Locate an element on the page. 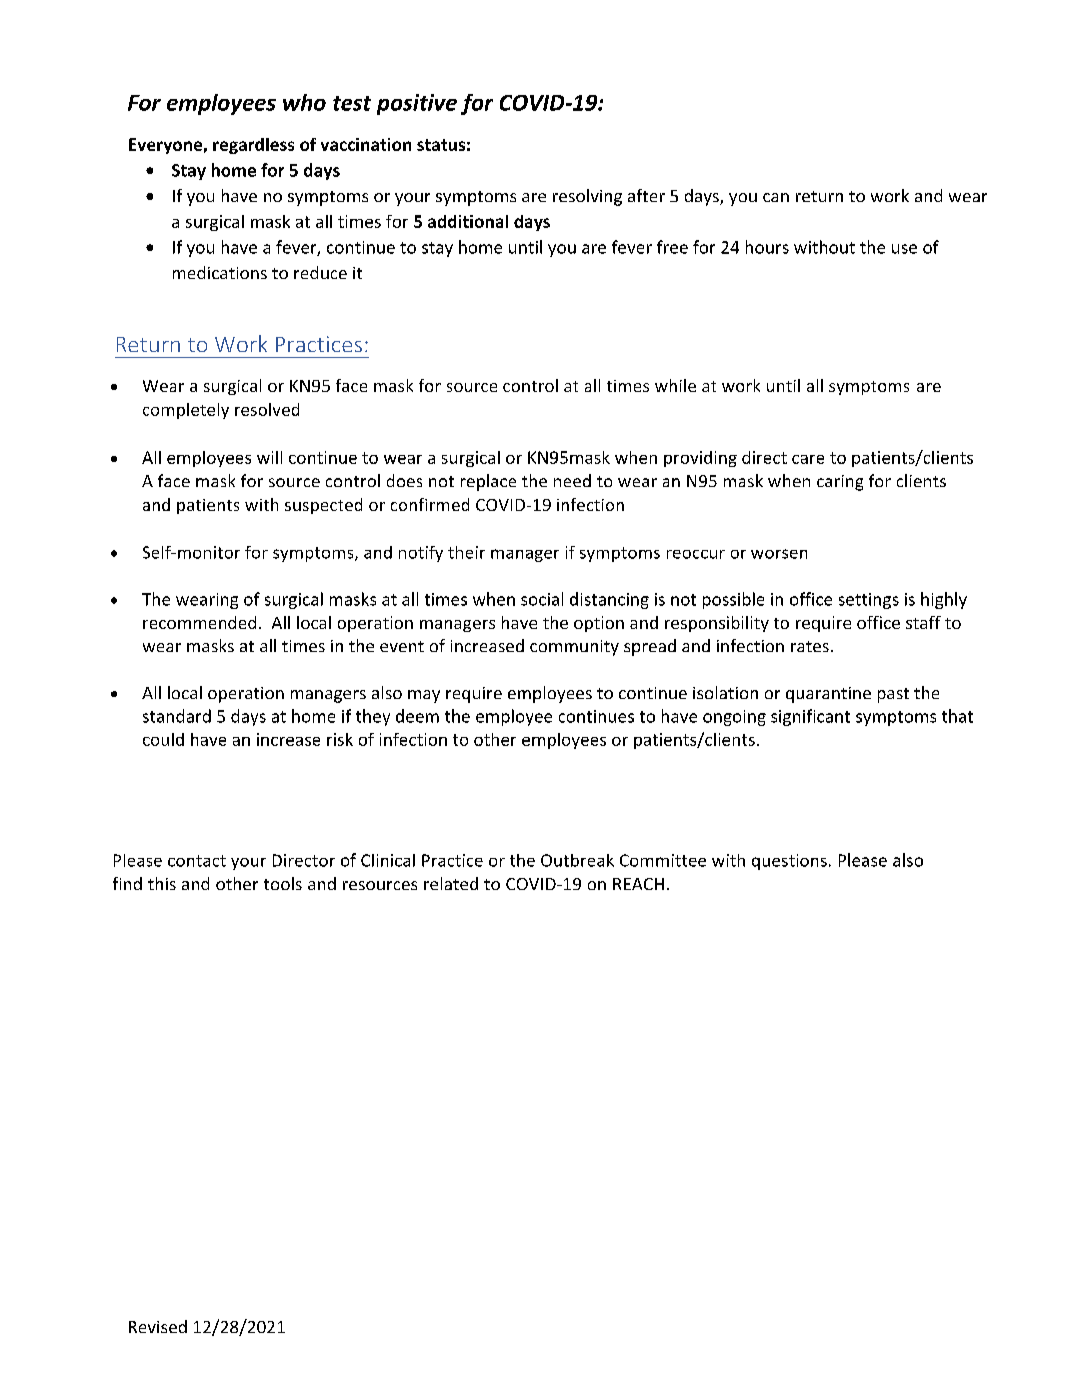 The height and width of the document is (1399, 1081). regardless is located at coordinates (253, 146).
